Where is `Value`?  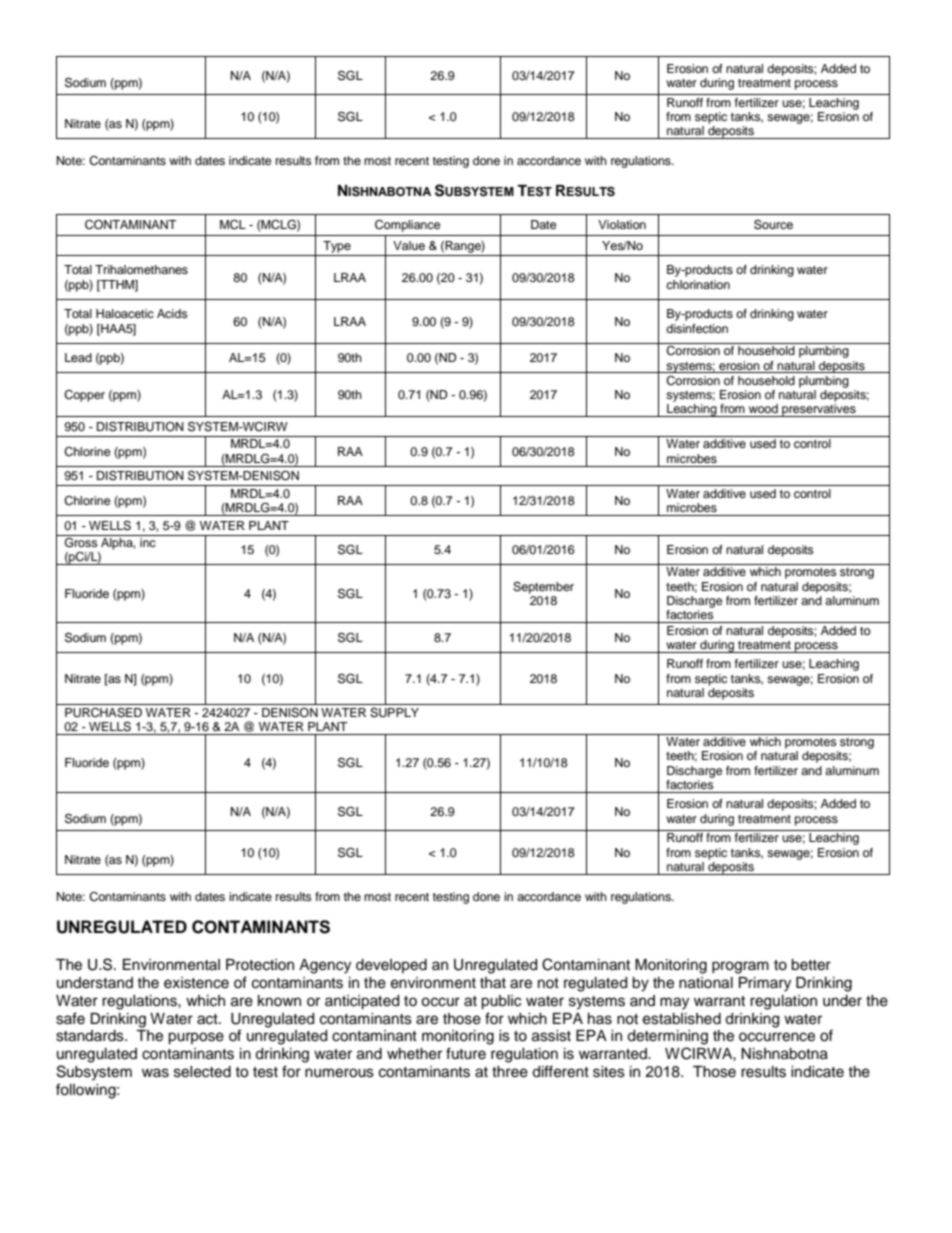 Value is located at coordinates (409, 245).
